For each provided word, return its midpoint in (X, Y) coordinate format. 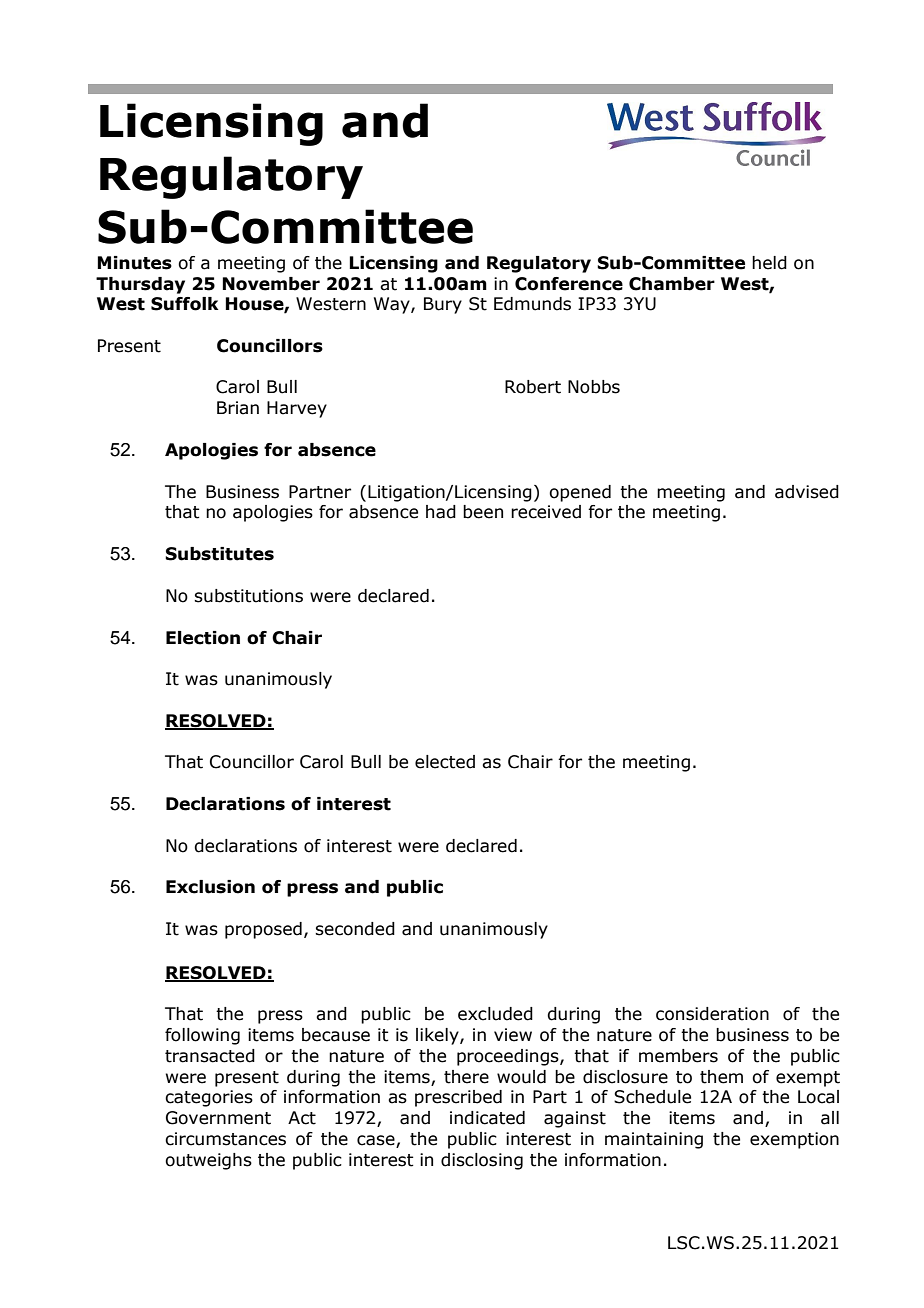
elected (445, 762)
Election (203, 638)
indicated (487, 1118)
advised (807, 492)
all (830, 1118)
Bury (443, 305)
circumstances (225, 1139)
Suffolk (185, 304)
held (769, 263)
